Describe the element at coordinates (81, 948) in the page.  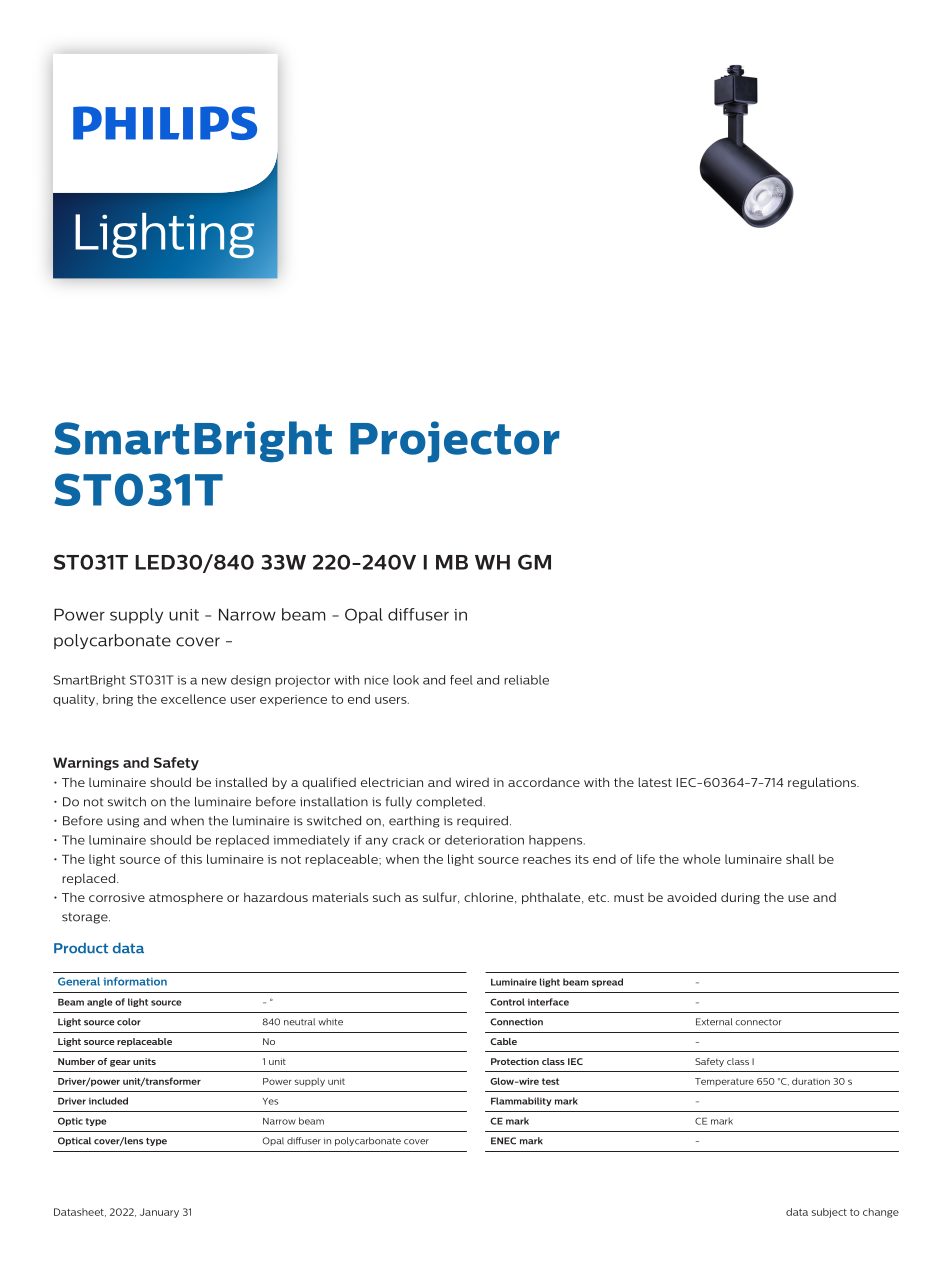
I see `Product` at that location.
